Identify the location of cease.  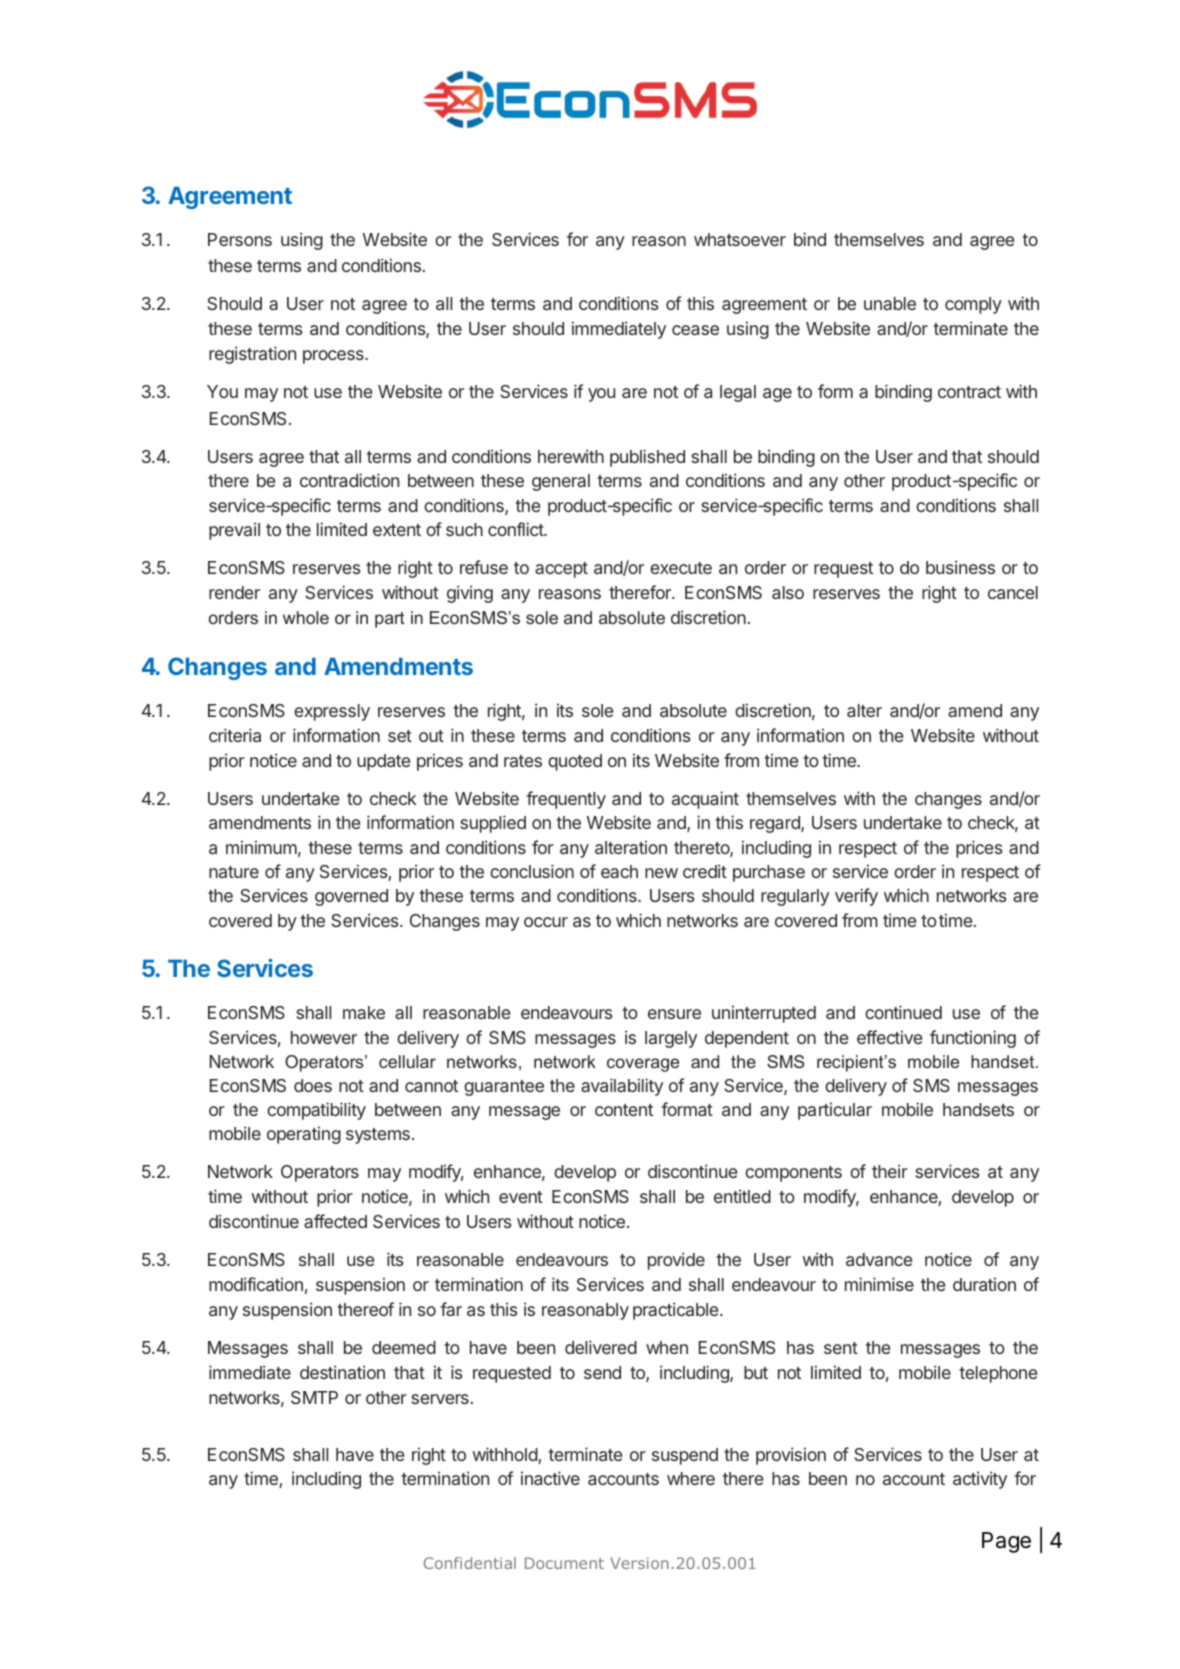
(695, 330).
